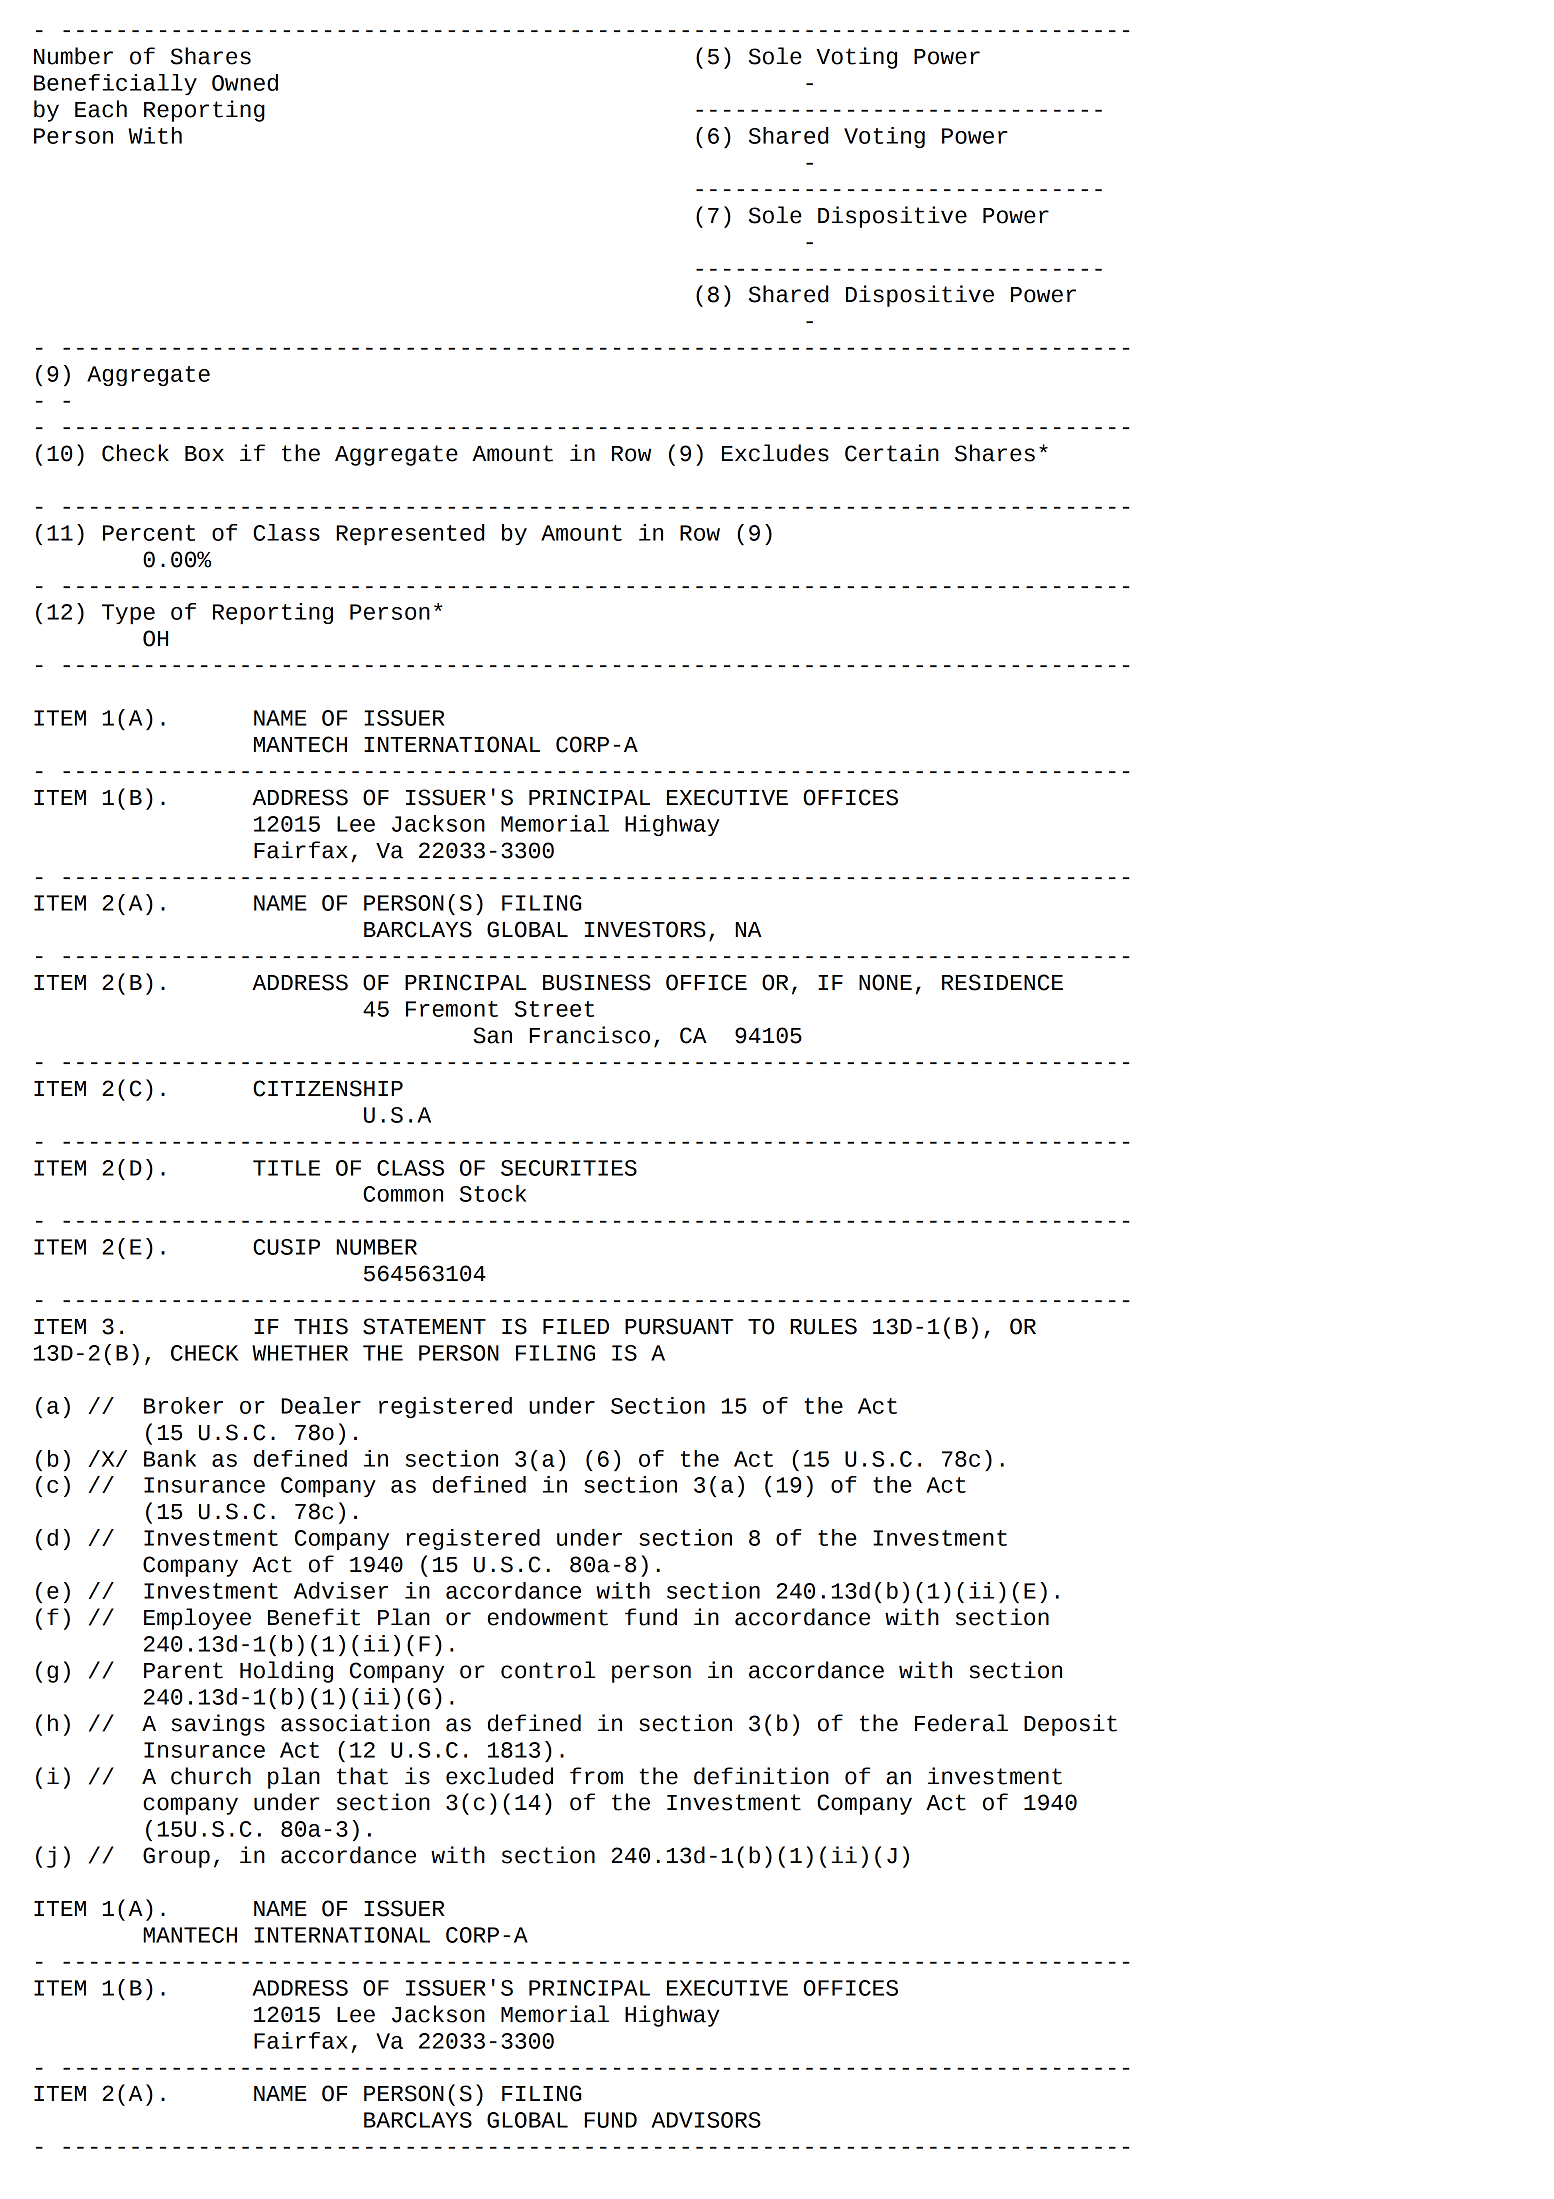  I want to click on Excludes, so click(775, 453).
